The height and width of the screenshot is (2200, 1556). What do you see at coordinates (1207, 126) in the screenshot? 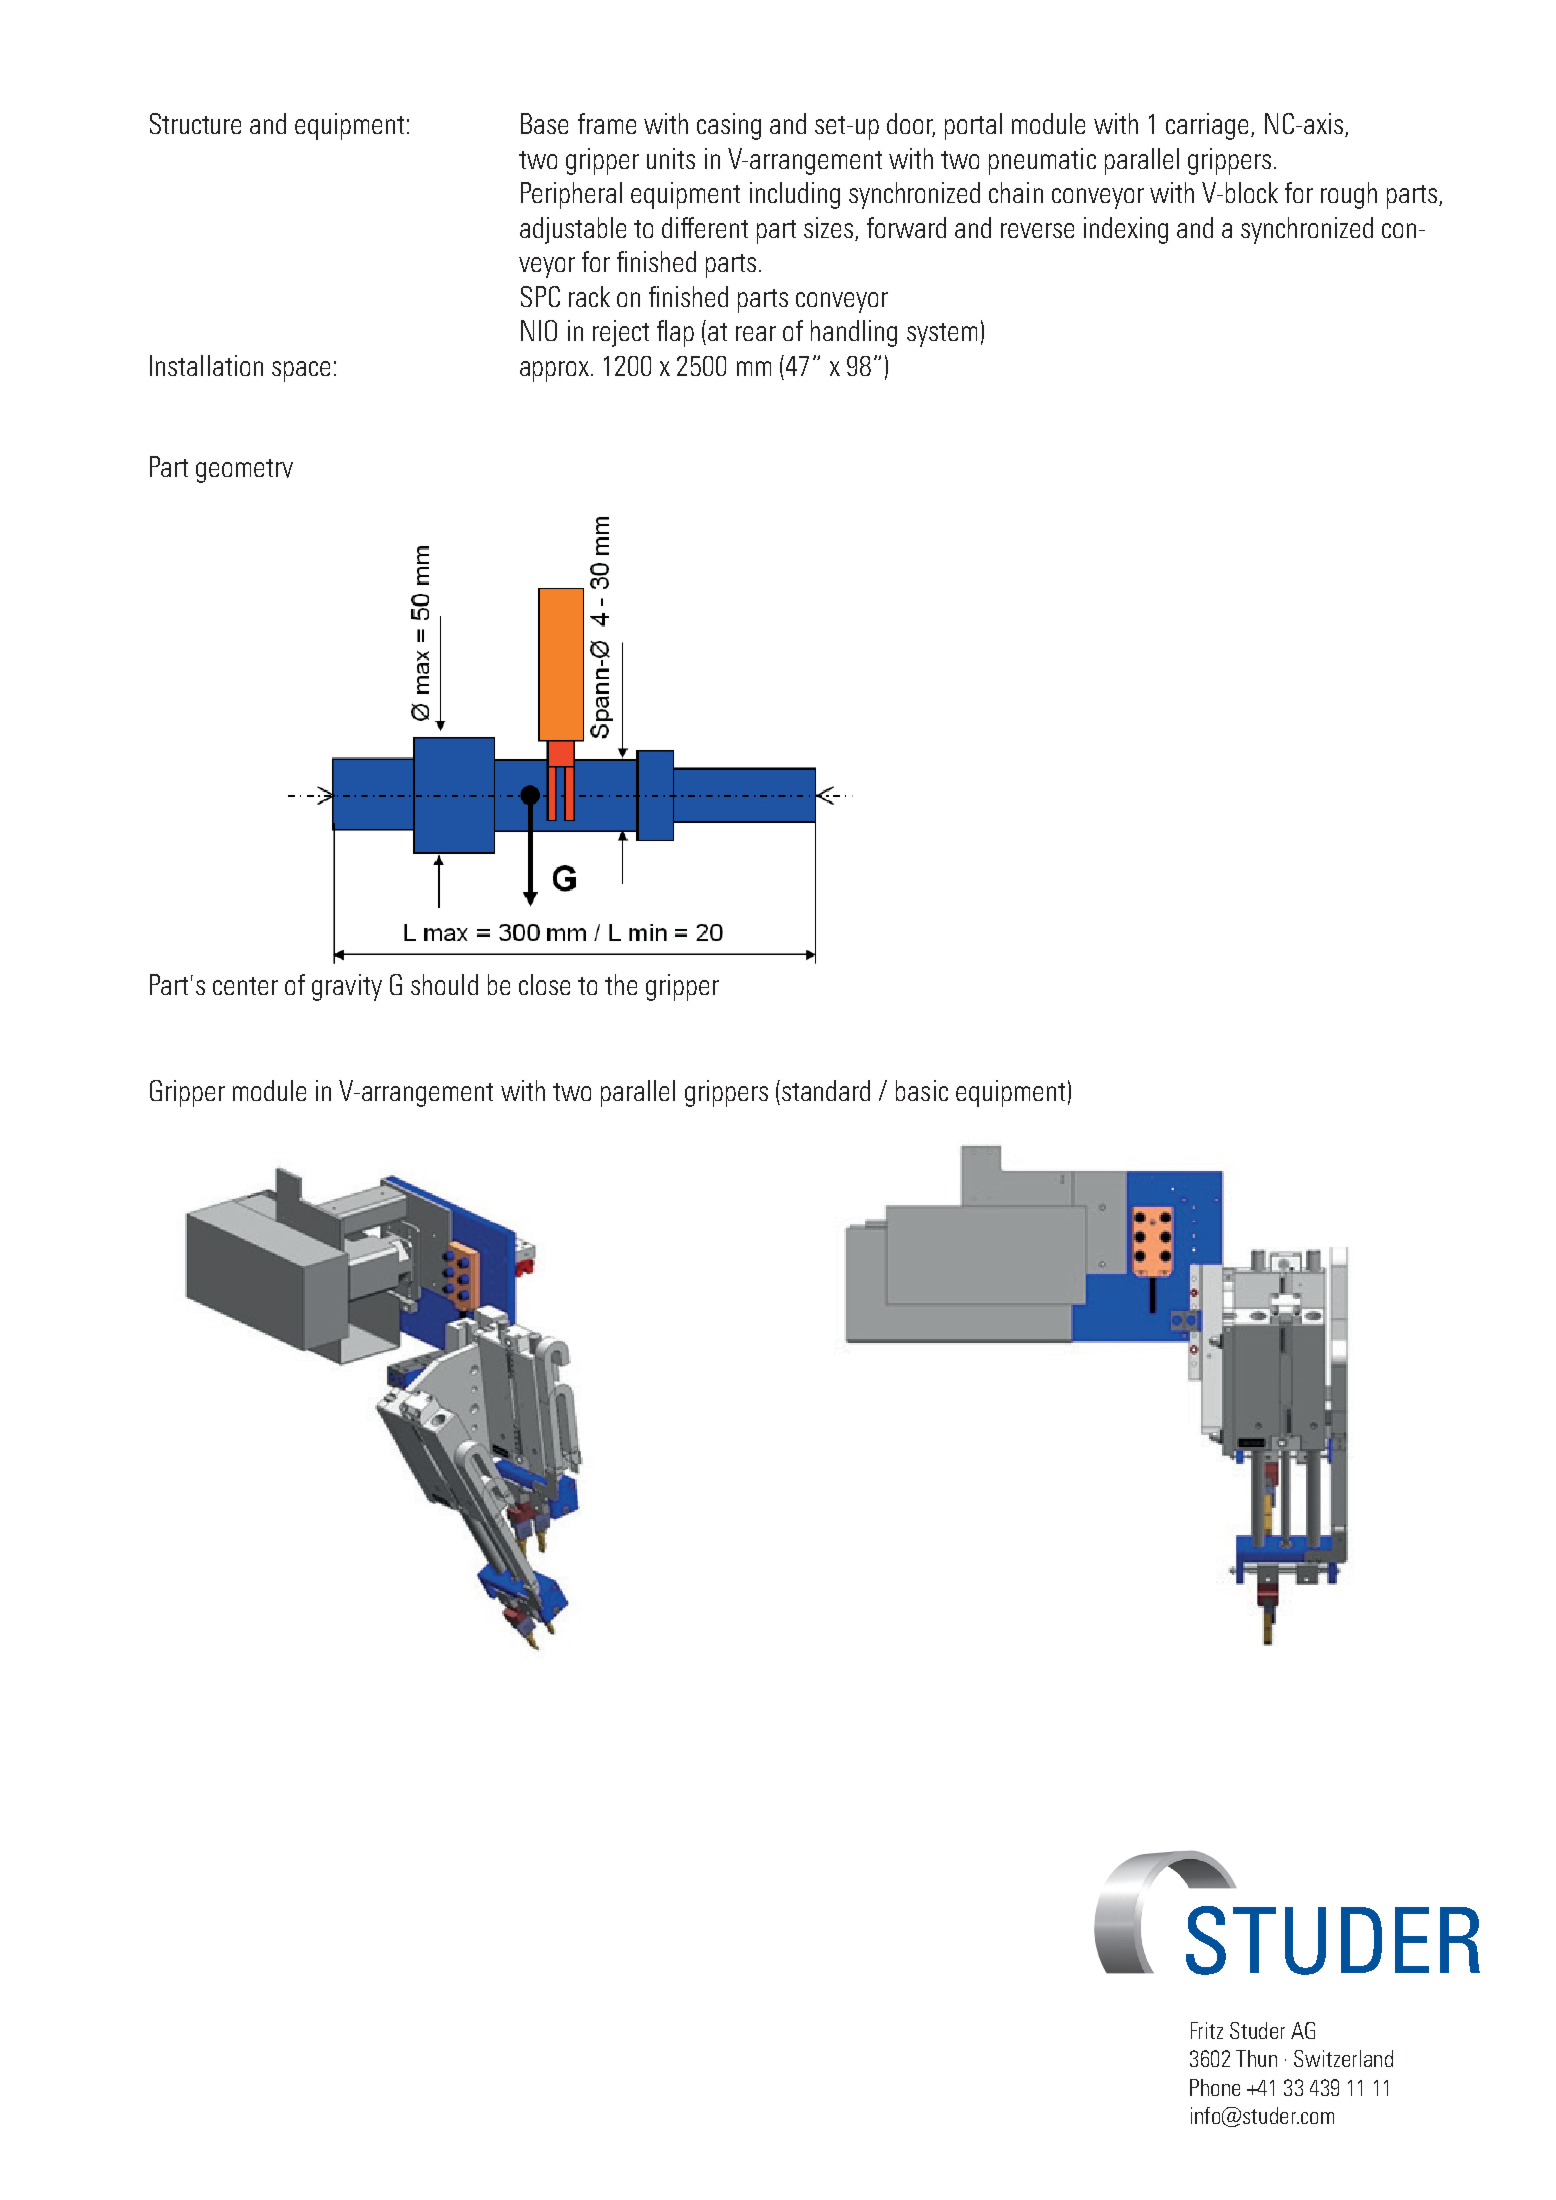
I see `carriage` at bounding box center [1207, 126].
